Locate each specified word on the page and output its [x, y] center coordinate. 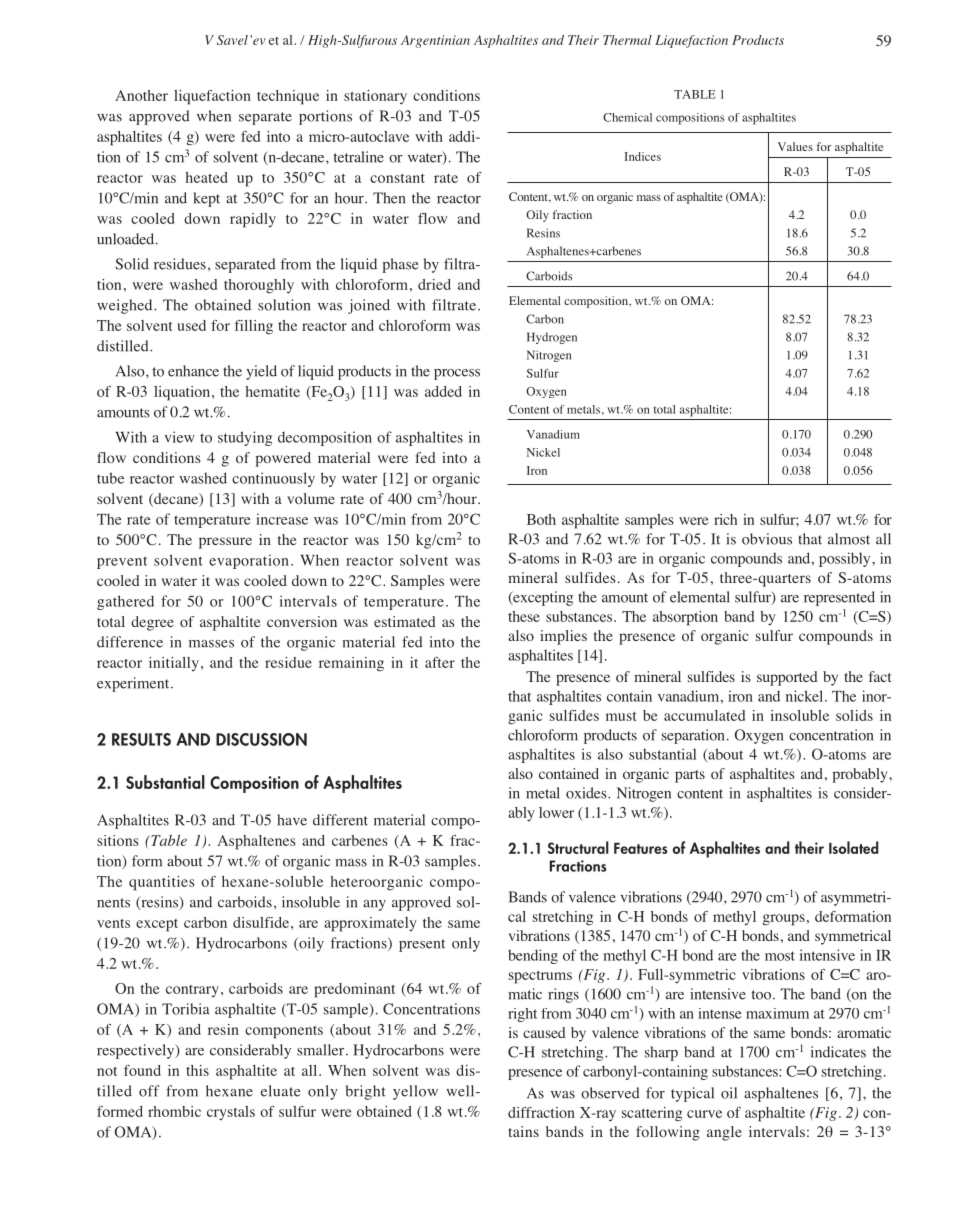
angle [724, 1133]
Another [141, 95]
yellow [415, 1092]
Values [795, 146]
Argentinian [435, 41]
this [197, 1070]
